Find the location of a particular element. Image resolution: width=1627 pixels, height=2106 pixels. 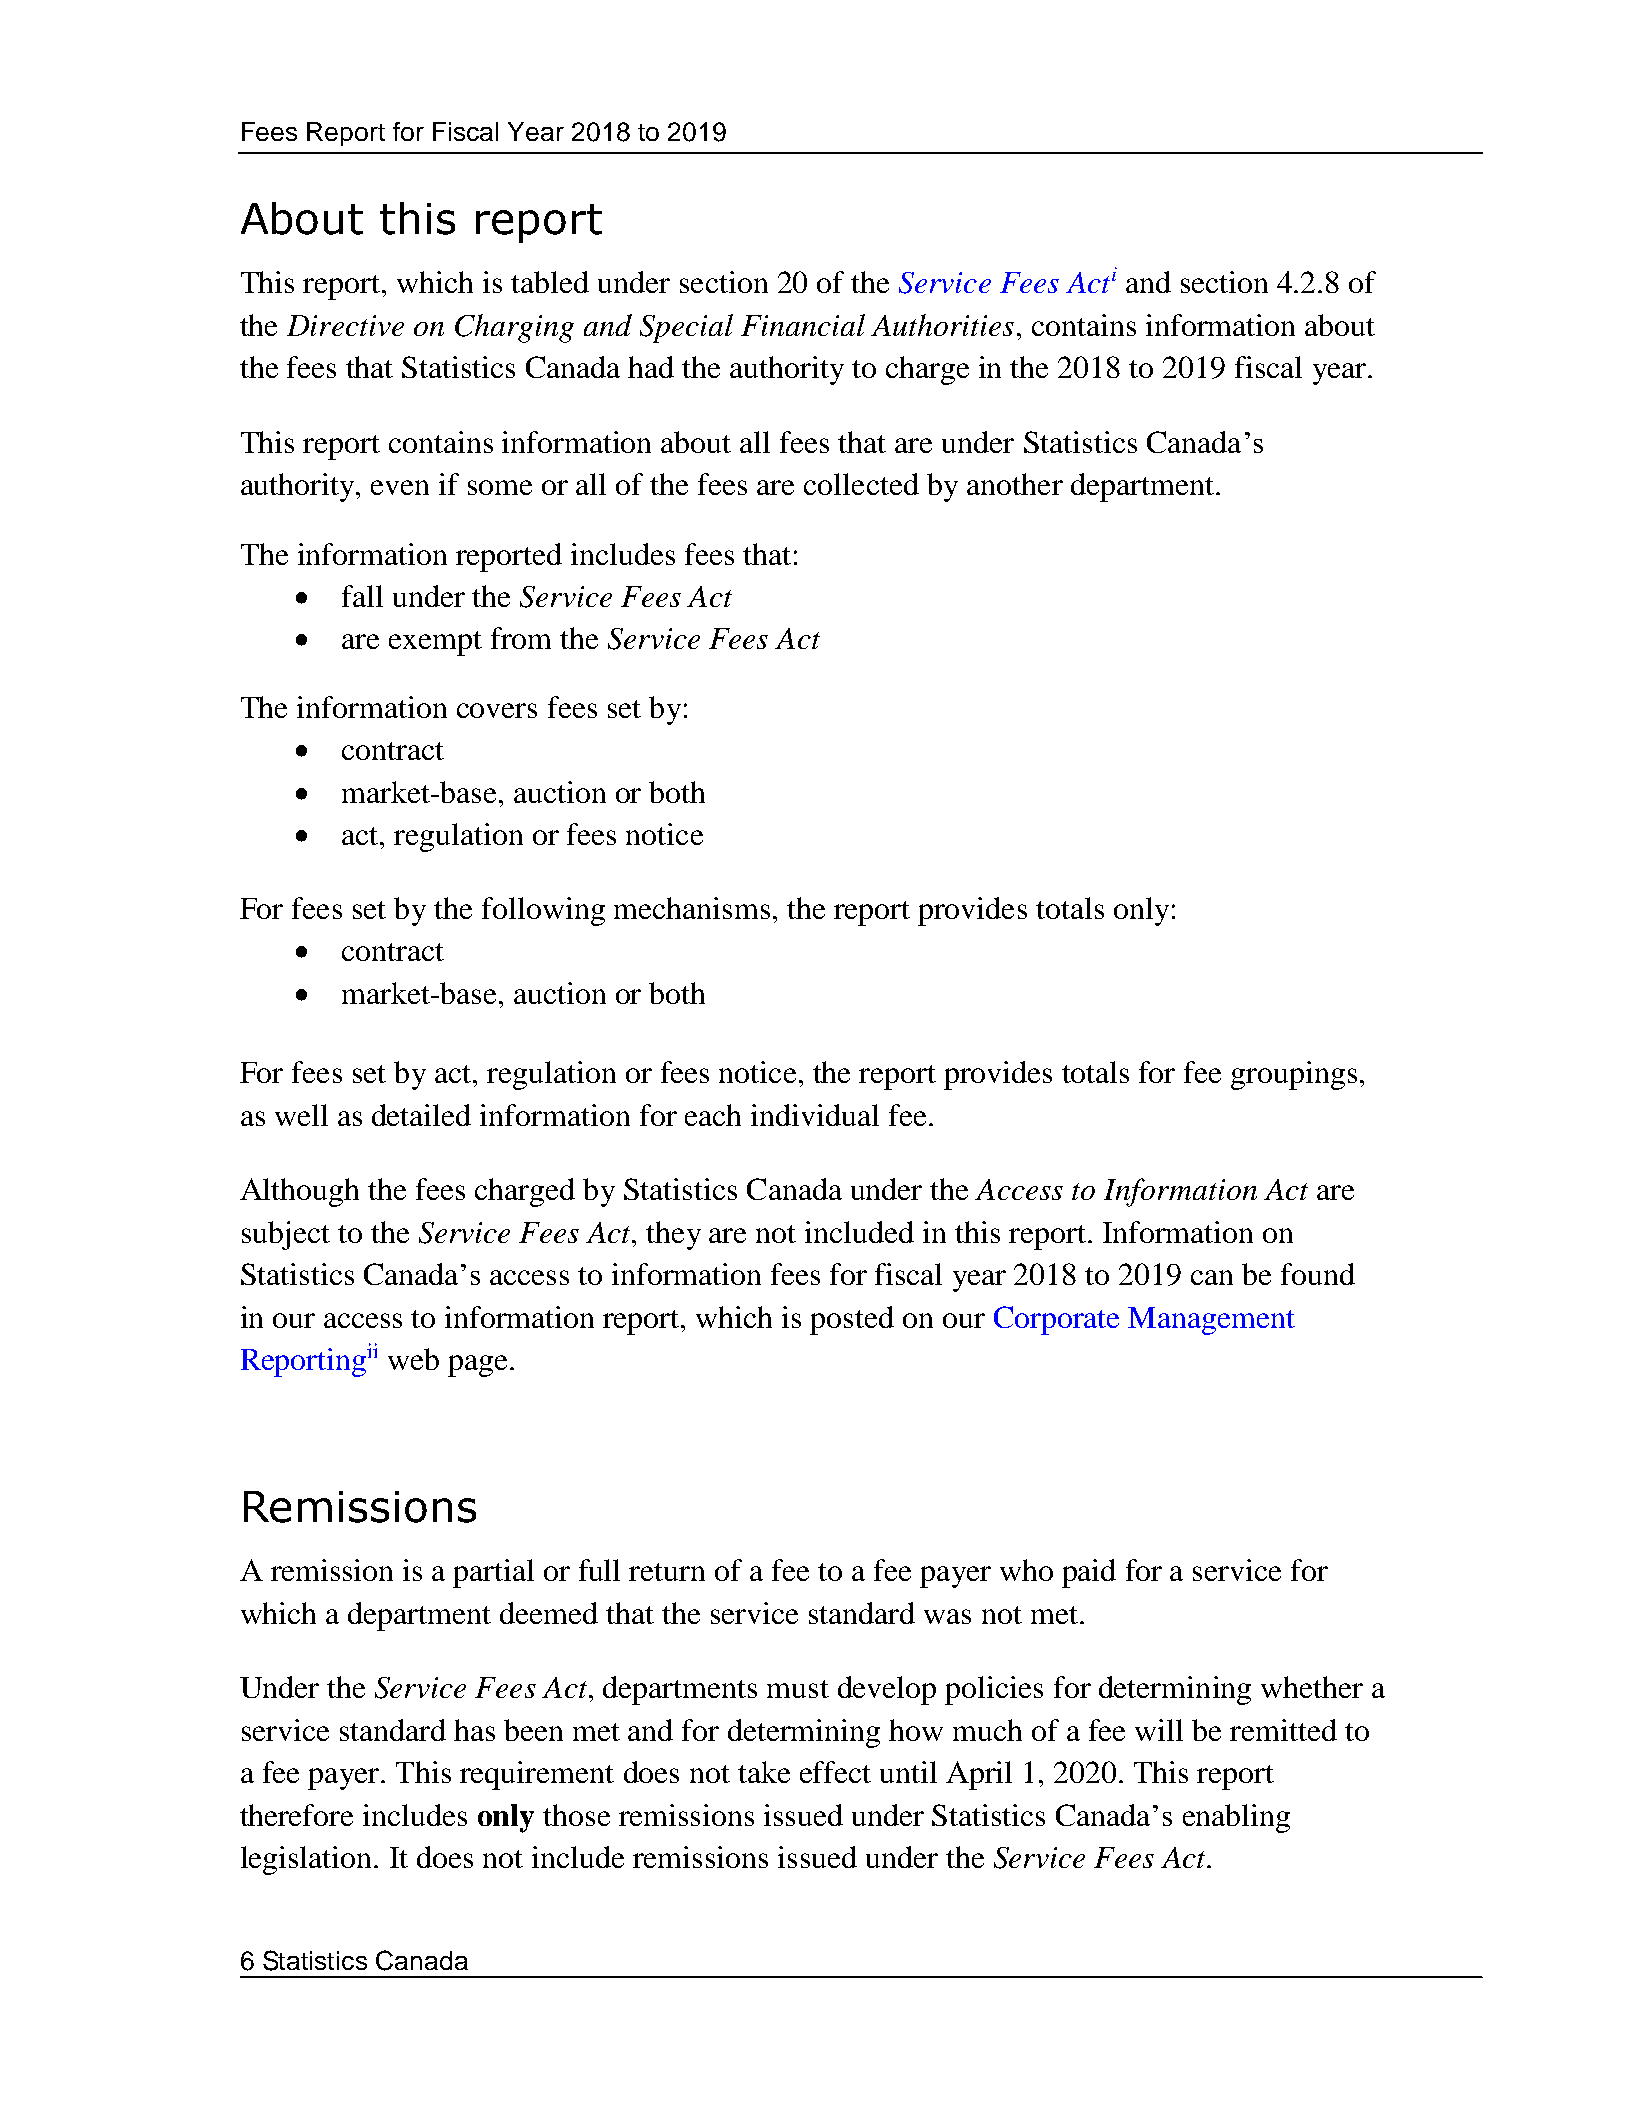

Directive is located at coordinates (345, 325).
